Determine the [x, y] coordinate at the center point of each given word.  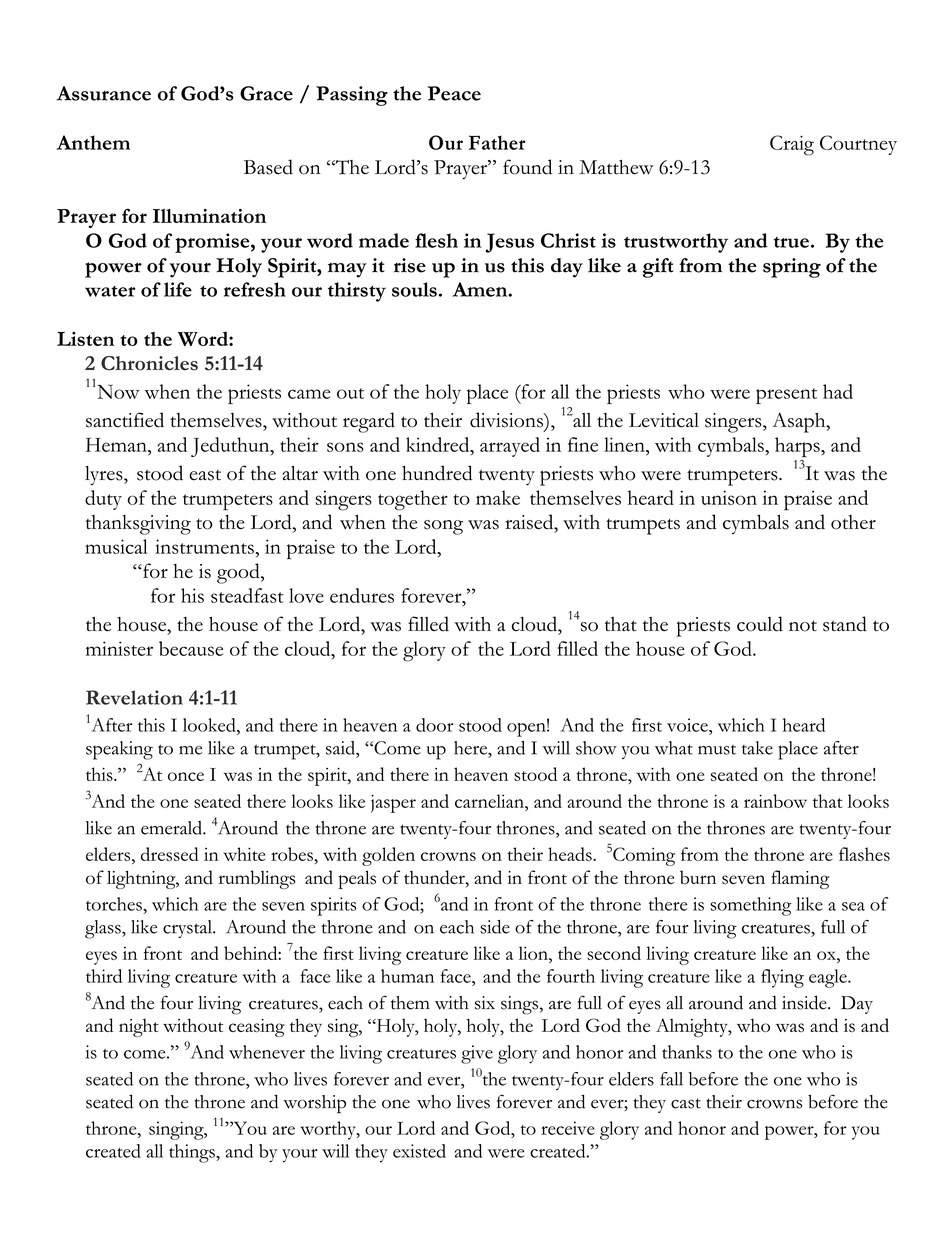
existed [419, 1151]
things [193, 1153]
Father [497, 142]
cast [686, 1103]
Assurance [103, 93]
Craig [792, 145]
